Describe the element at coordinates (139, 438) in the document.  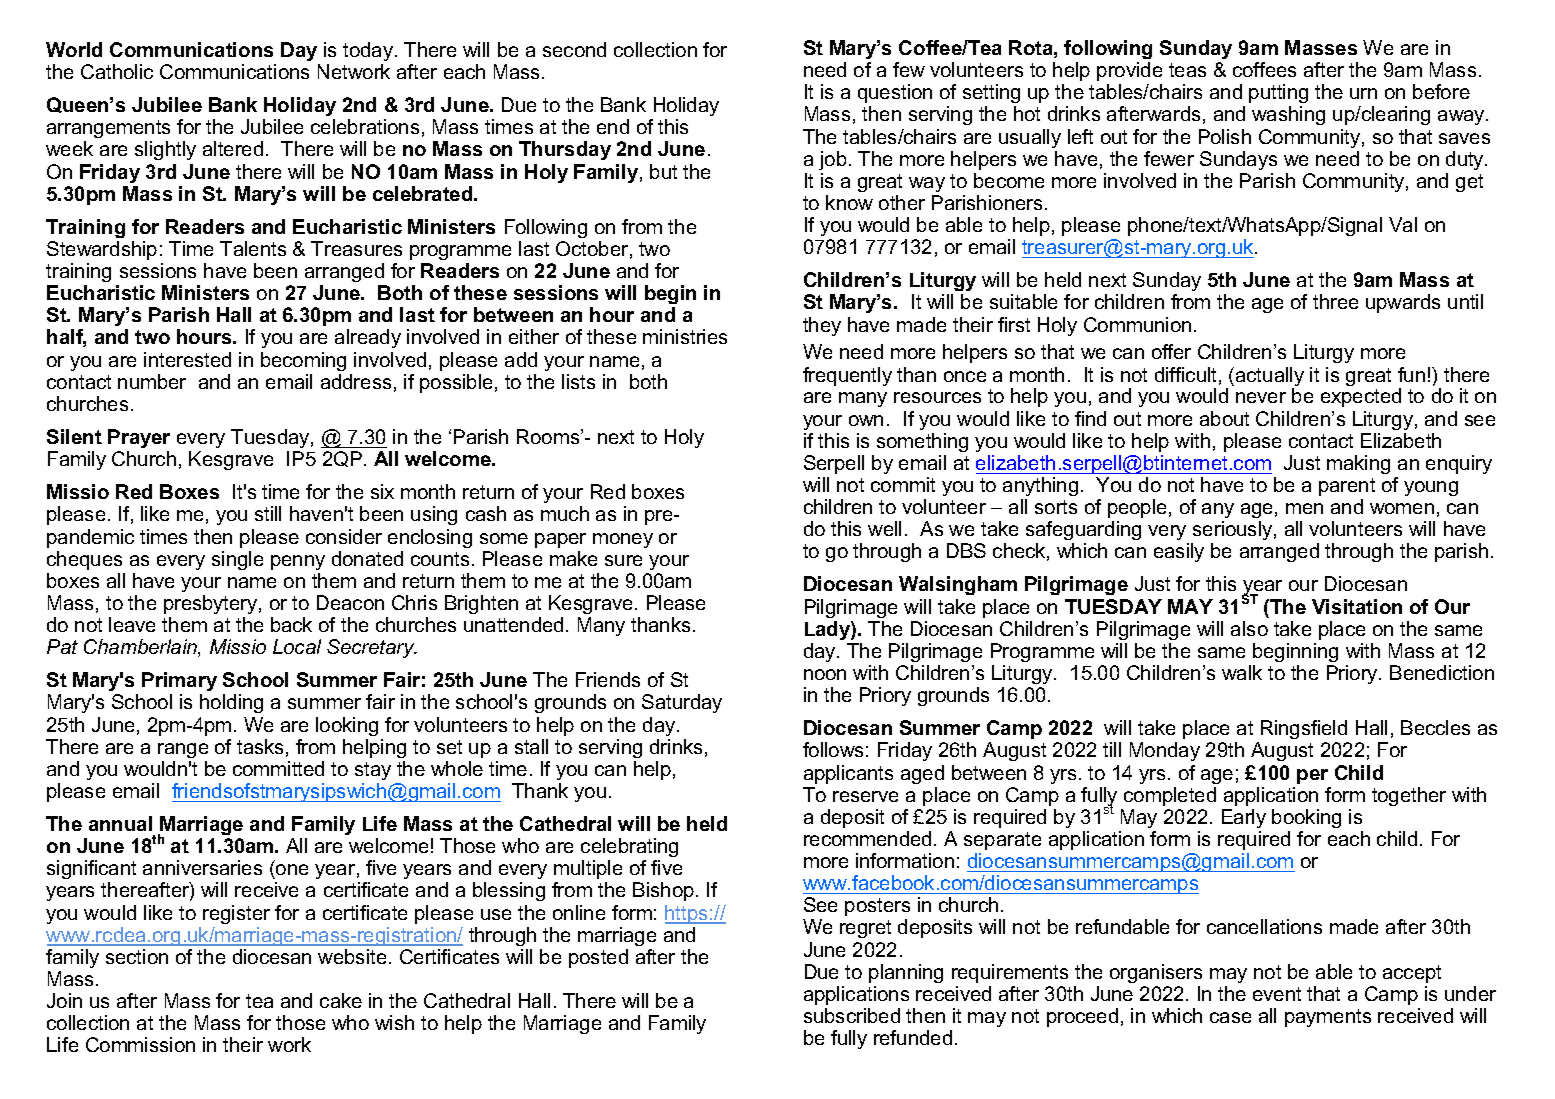
I see `Prayer` at that location.
